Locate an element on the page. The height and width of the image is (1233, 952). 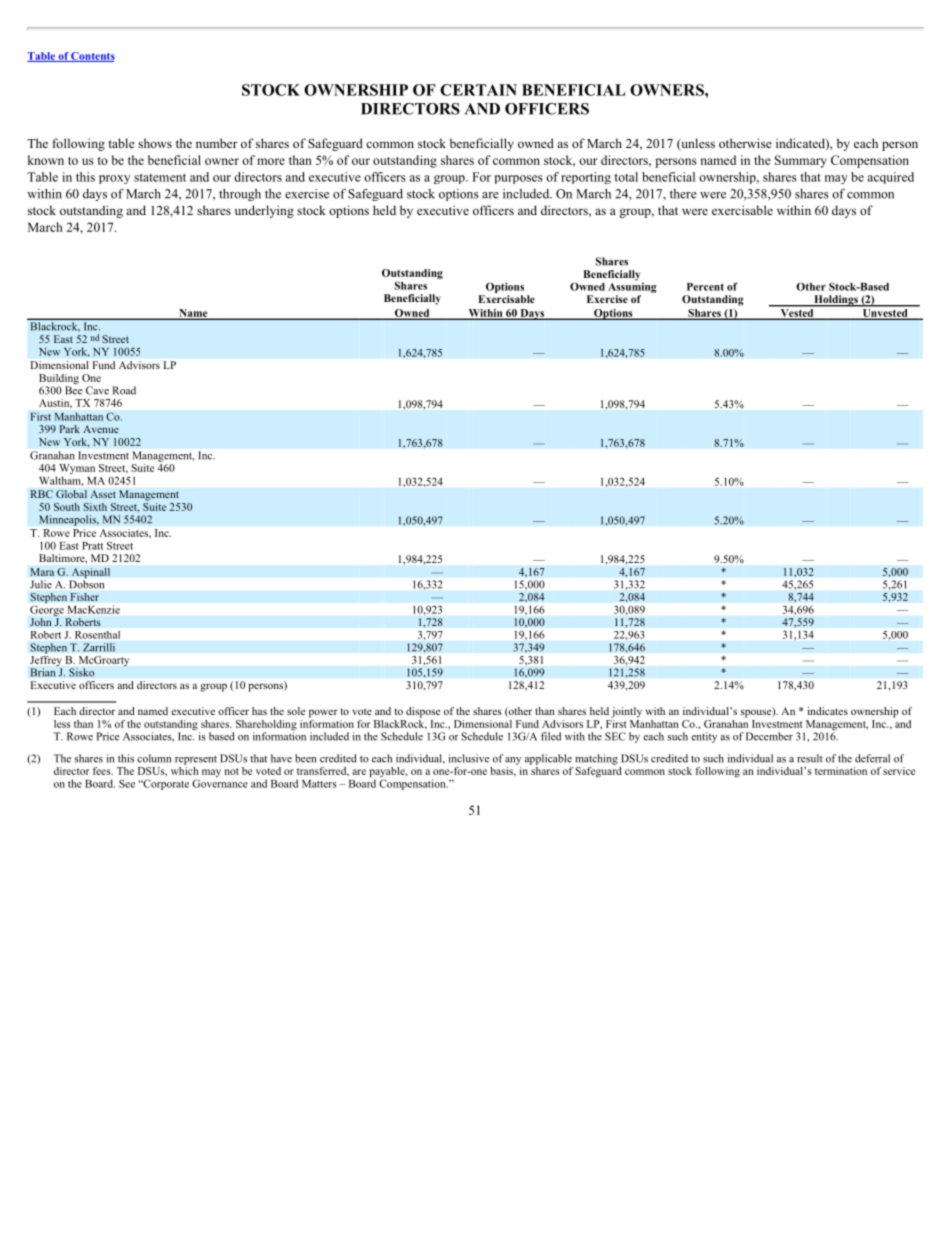
column is located at coordinates (154, 758).
